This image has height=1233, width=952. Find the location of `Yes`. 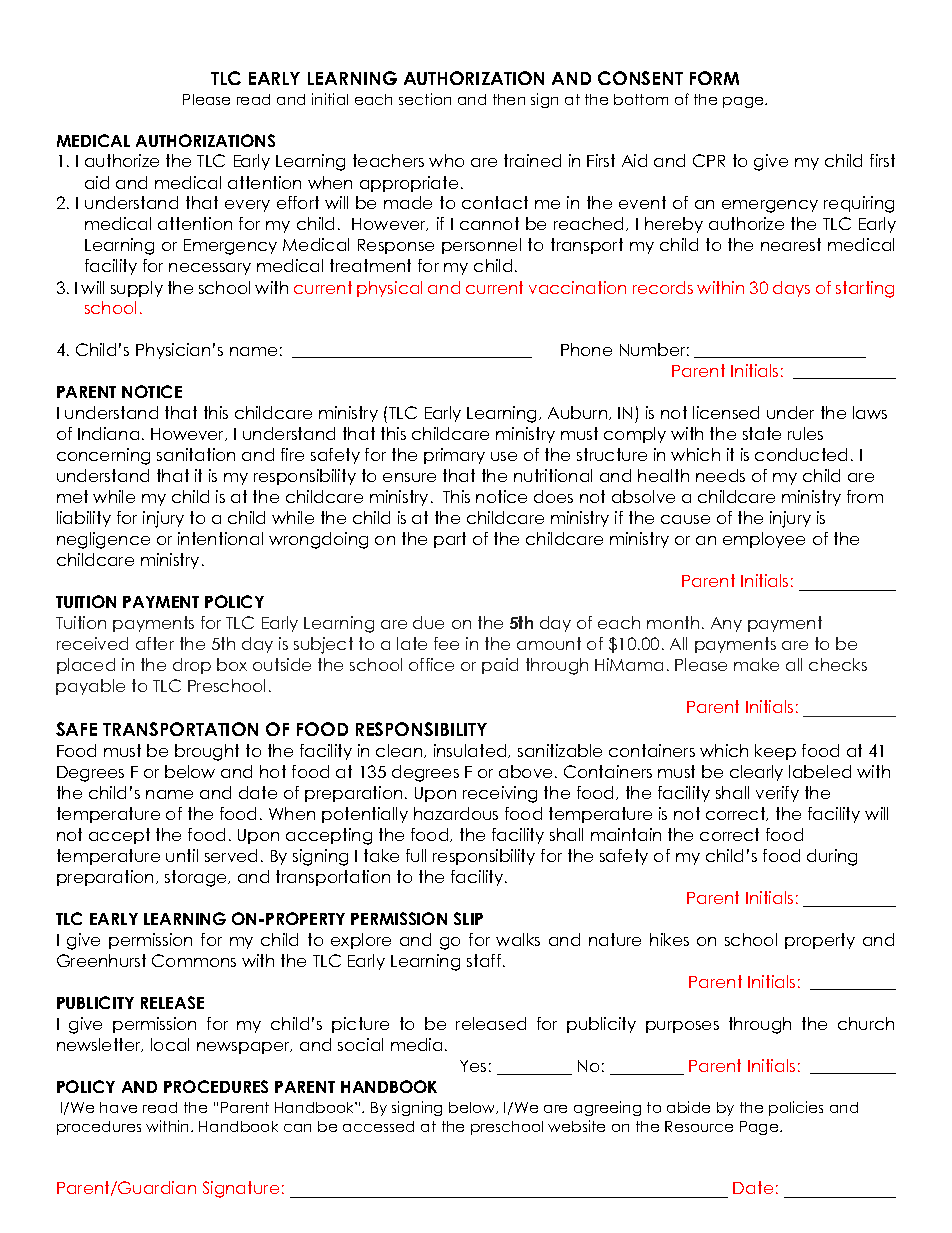

Yes is located at coordinates (473, 1066).
